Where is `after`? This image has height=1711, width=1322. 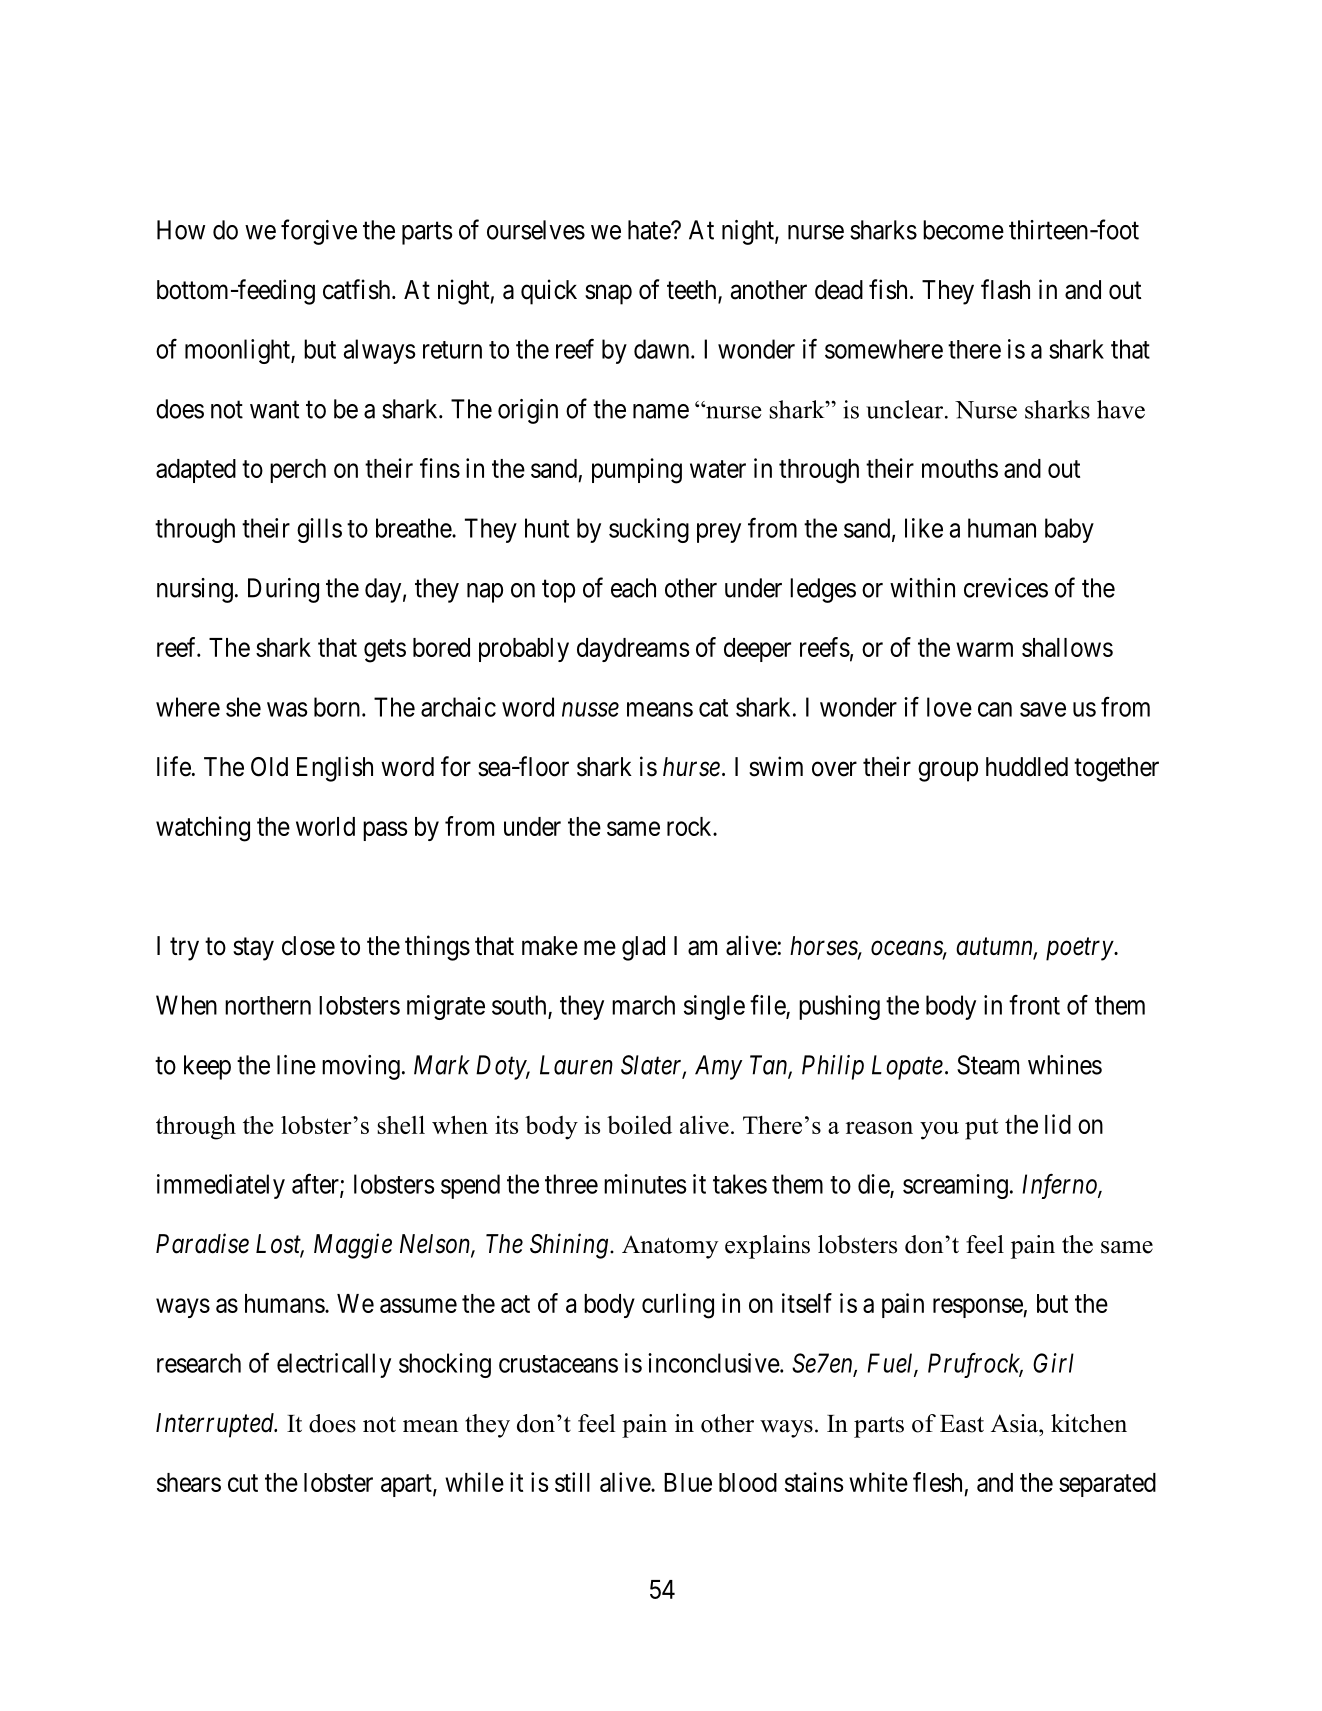
after is located at coordinates (316, 1184).
